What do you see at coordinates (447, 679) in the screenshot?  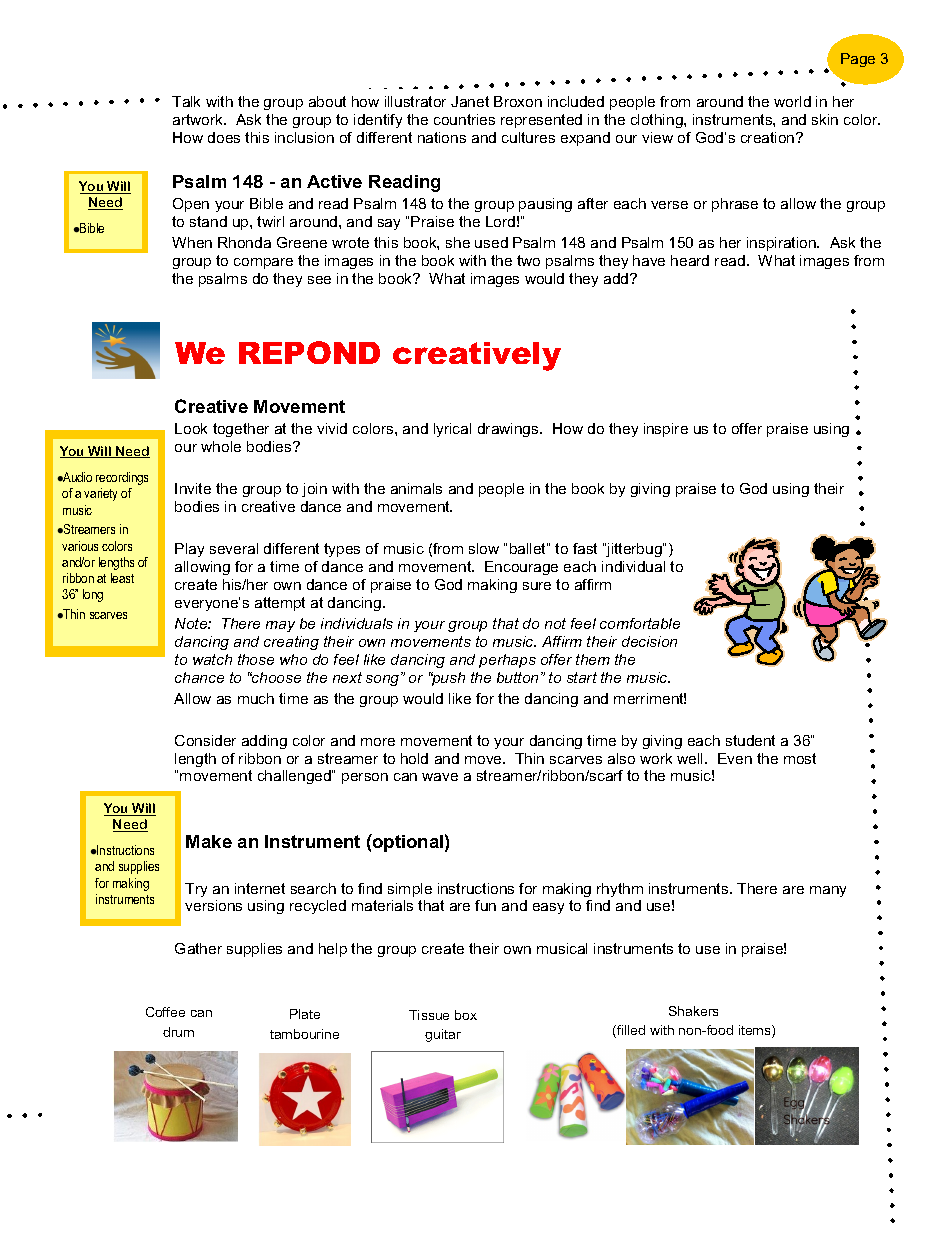 I see `push` at bounding box center [447, 679].
